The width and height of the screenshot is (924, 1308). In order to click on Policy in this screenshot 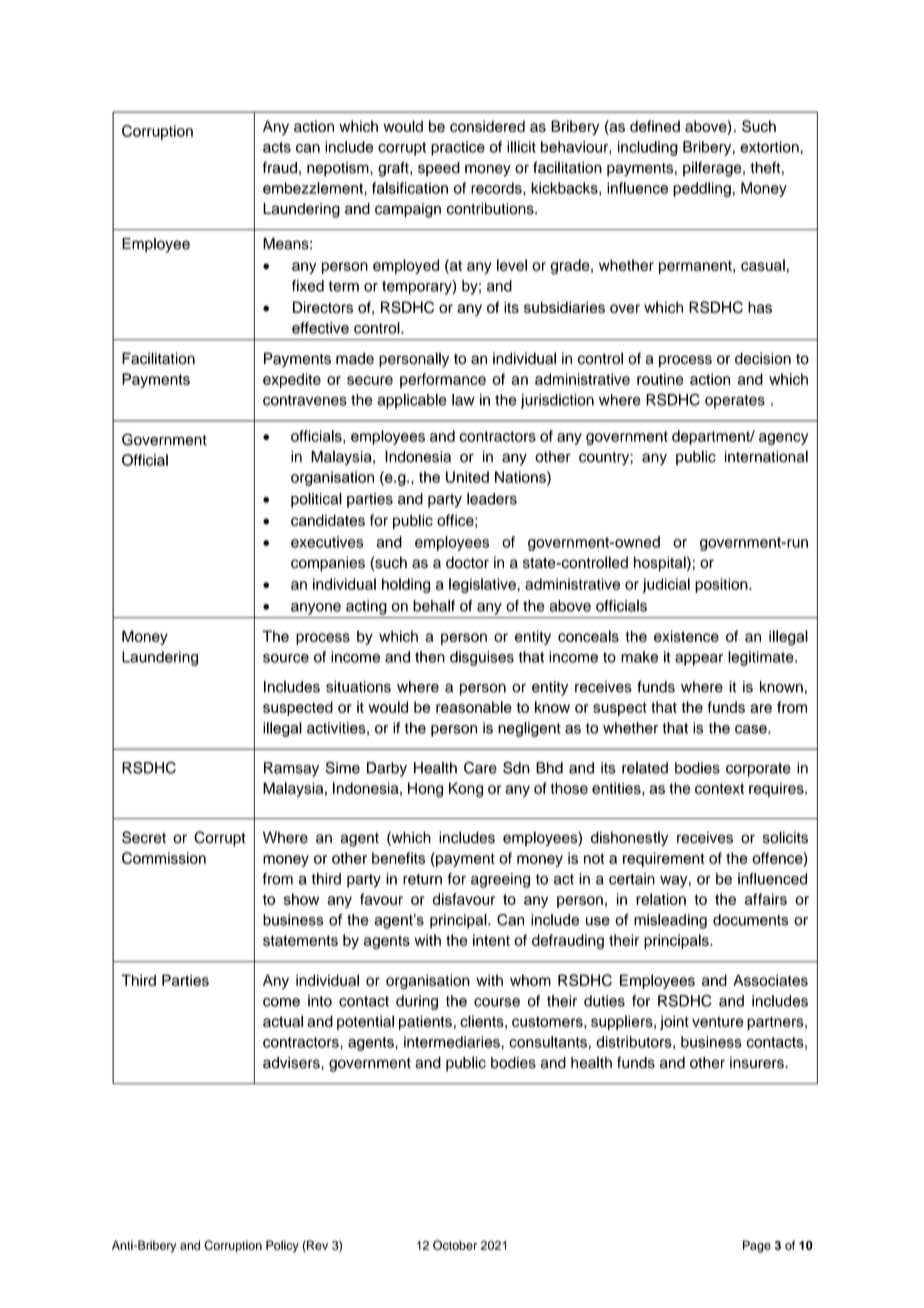, I will do `click(282, 1246)`.
